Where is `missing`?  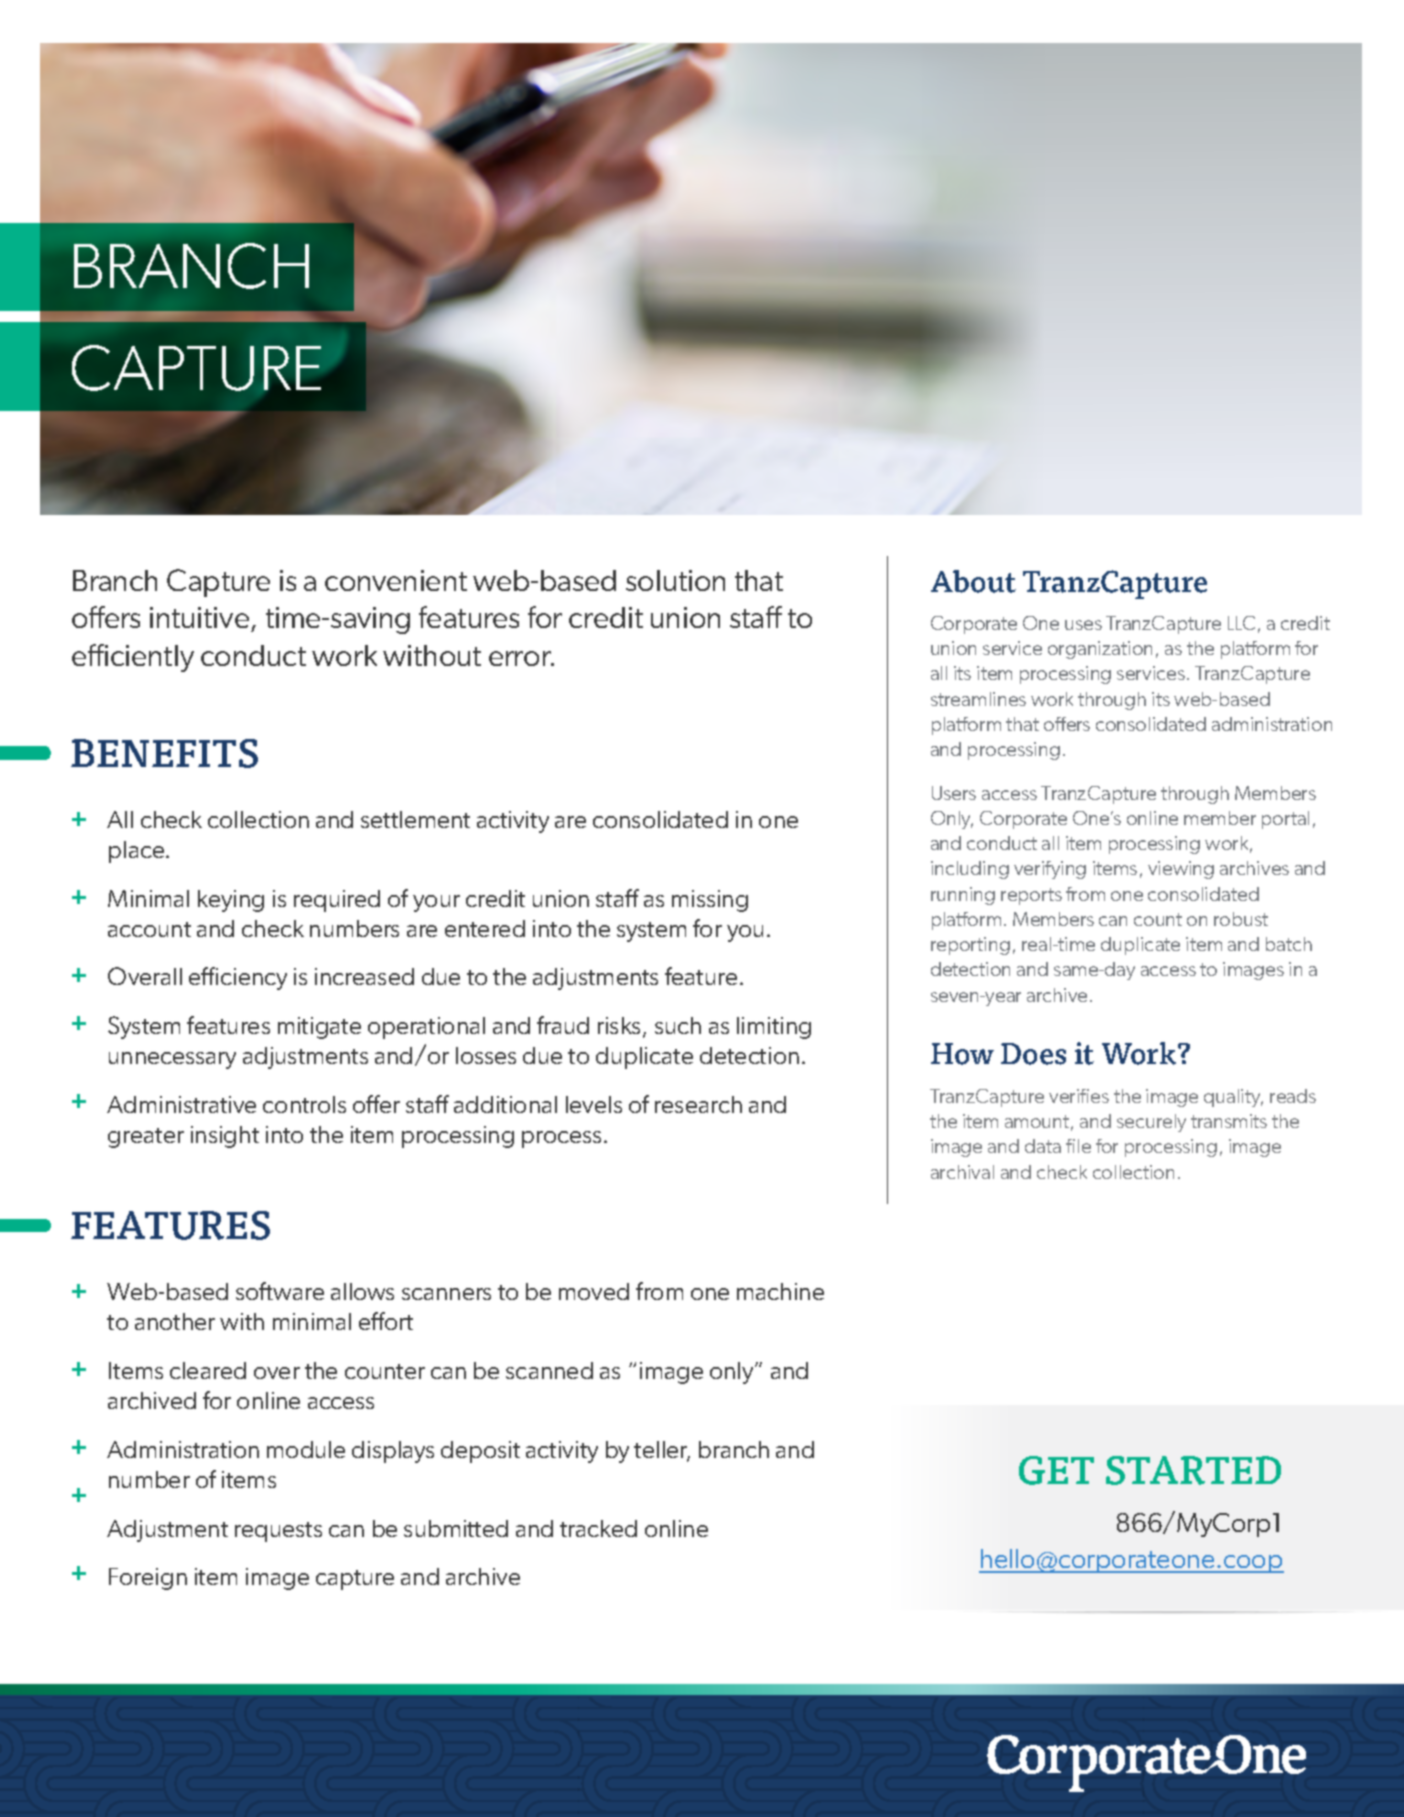 missing is located at coordinates (710, 901).
